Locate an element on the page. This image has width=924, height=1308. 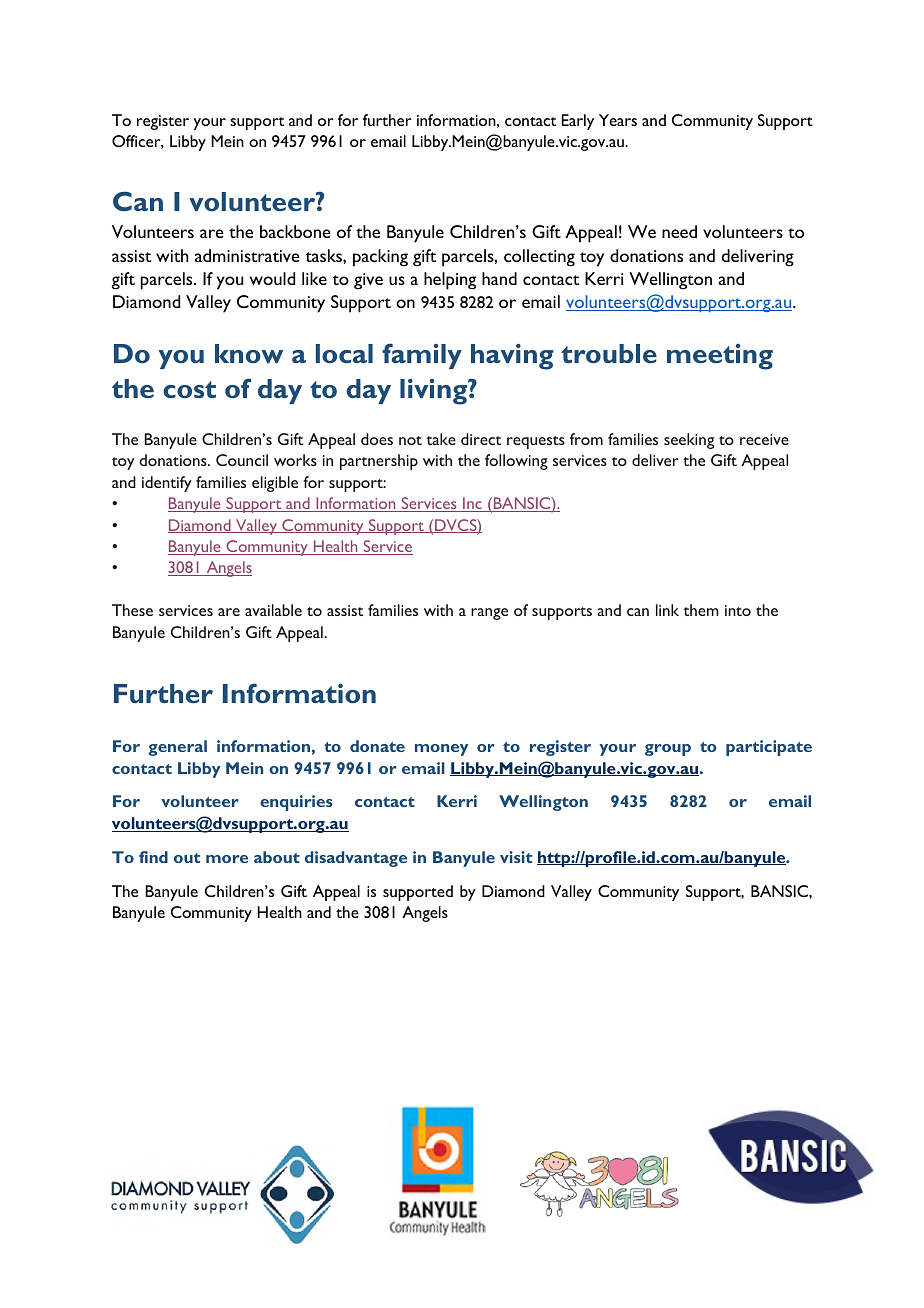
group is located at coordinates (668, 750).
